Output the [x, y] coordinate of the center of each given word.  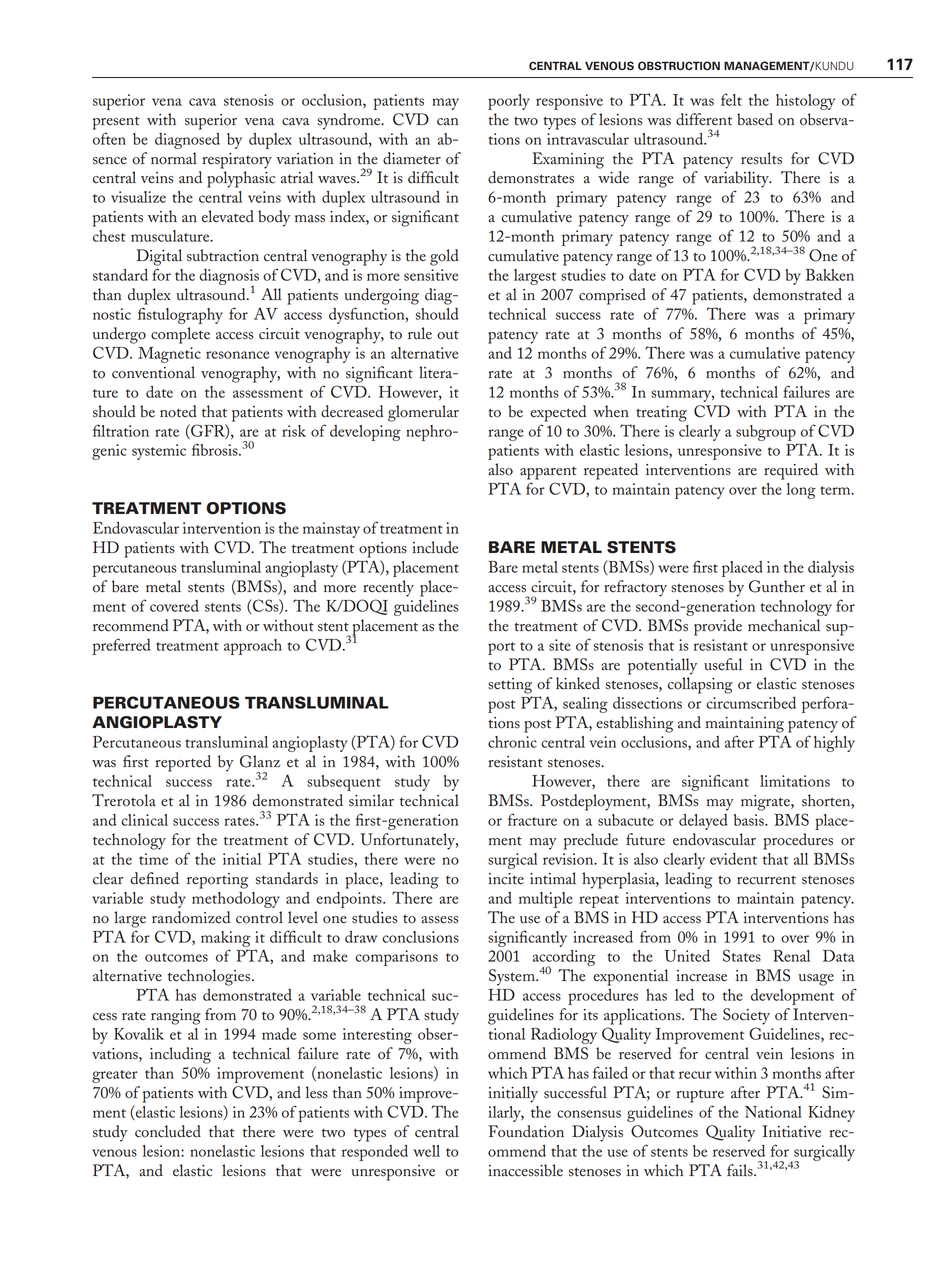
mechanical [784, 625]
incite [506, 879]
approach [253, 647]
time [153, 859]
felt [731, 99]
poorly [509, 102]
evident [733, 859]
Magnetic [169, 355]
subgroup [766, 433]
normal [174, 158]
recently [388, 588]
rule [420, 333]
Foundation [526, 1131]
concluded [168, 1131]
